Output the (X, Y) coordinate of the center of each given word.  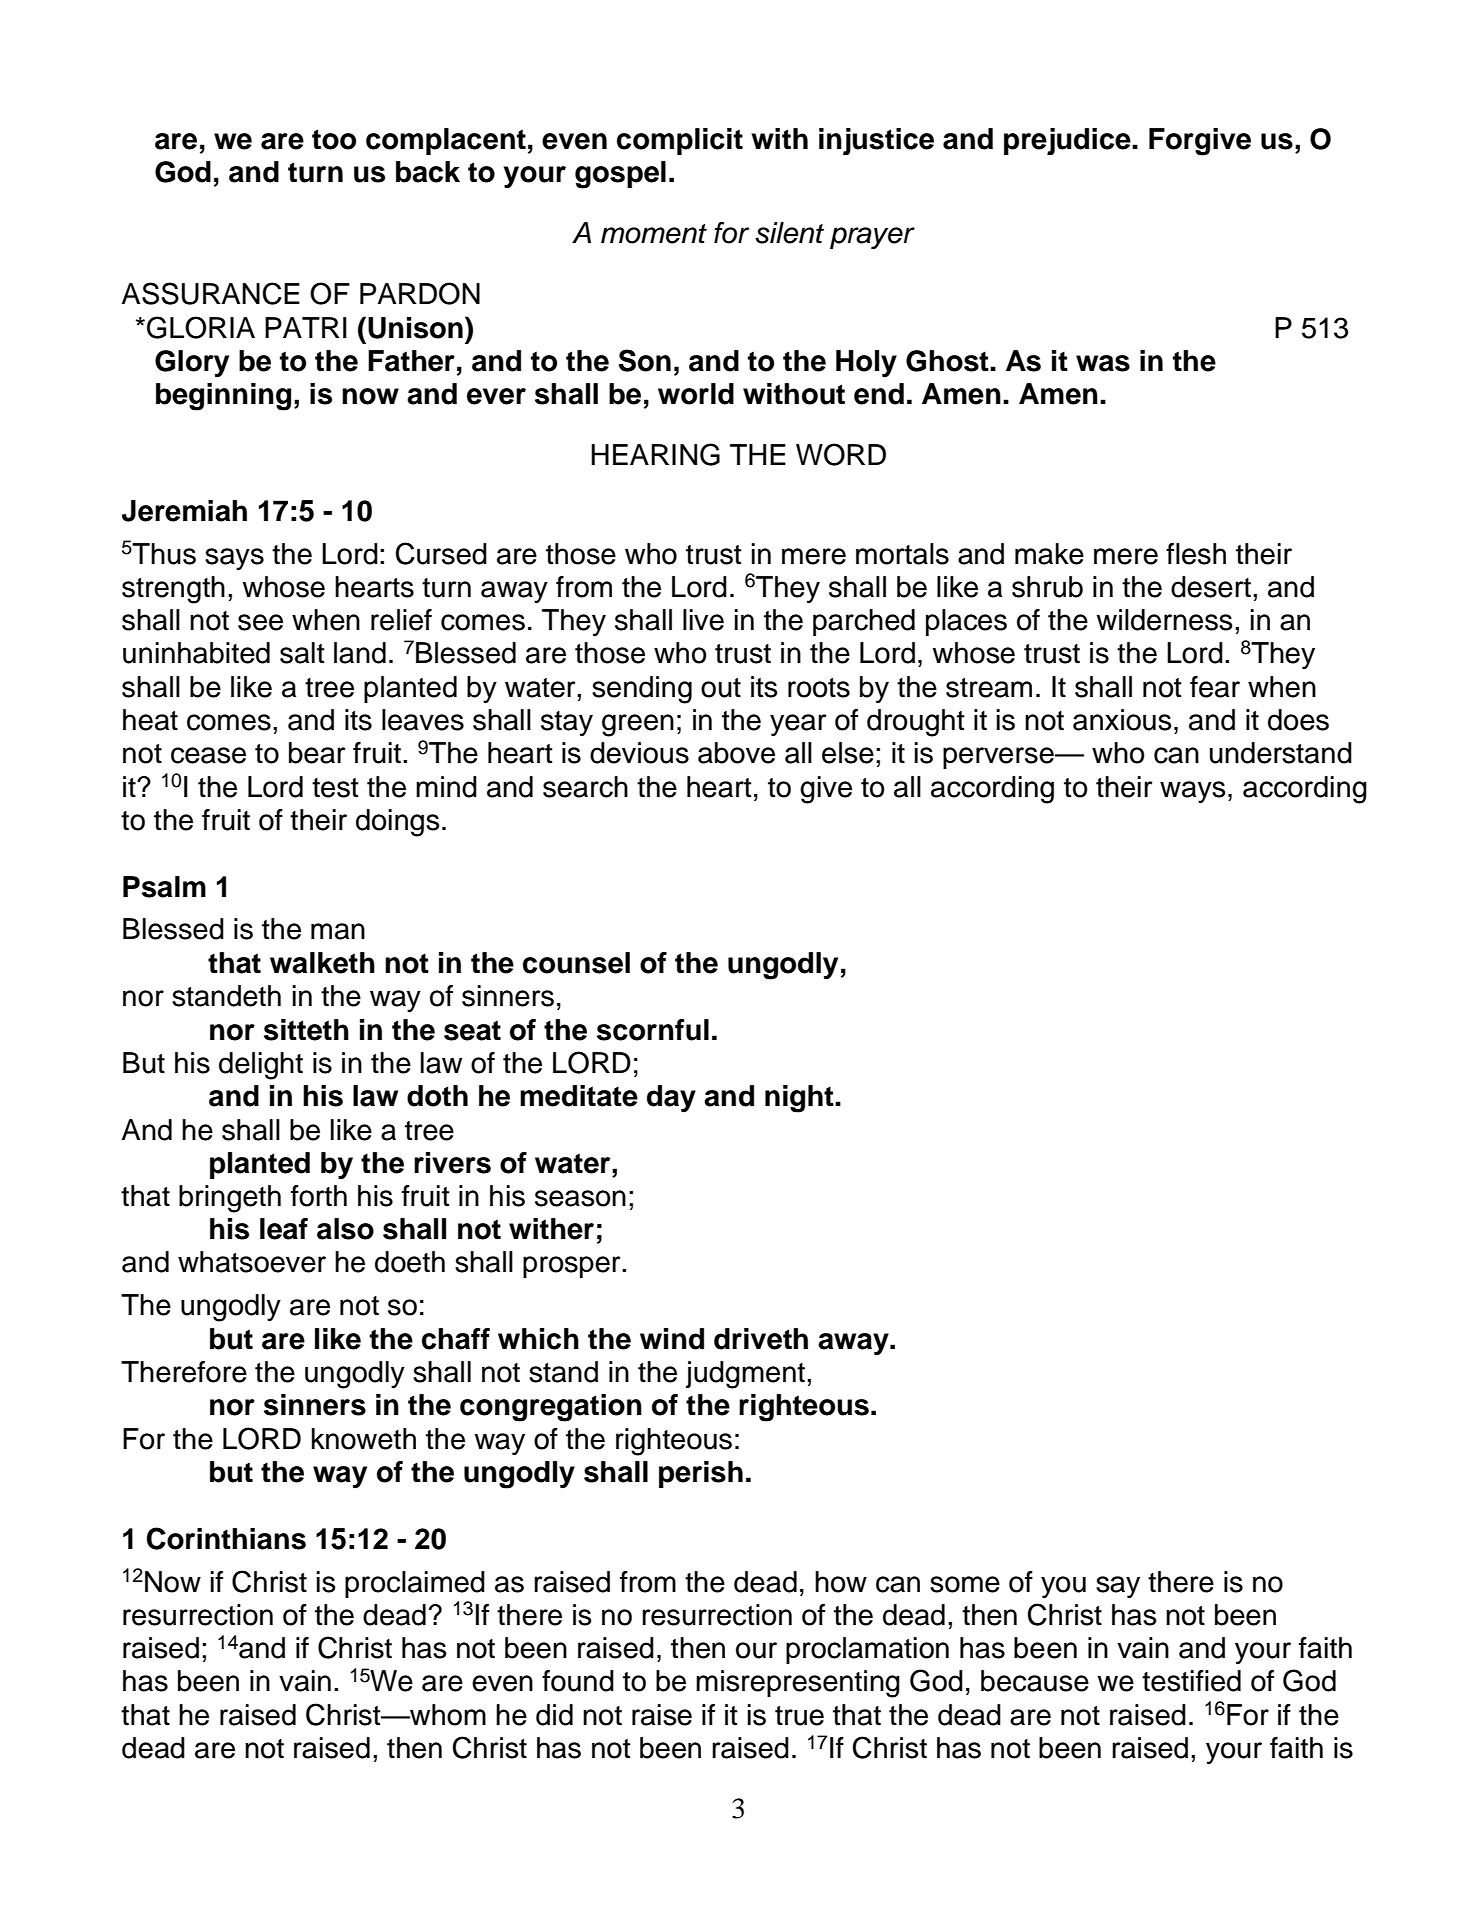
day (671, 1099)
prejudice (1068, 142)
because (1035, 1681)
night (800, 1099)
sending (642, 690)
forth (319, 1196)
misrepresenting (798, 1684)
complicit (680, 141)
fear (1215, 687)
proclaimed (415, 1584)
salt (302, 653)
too (334, 139)
